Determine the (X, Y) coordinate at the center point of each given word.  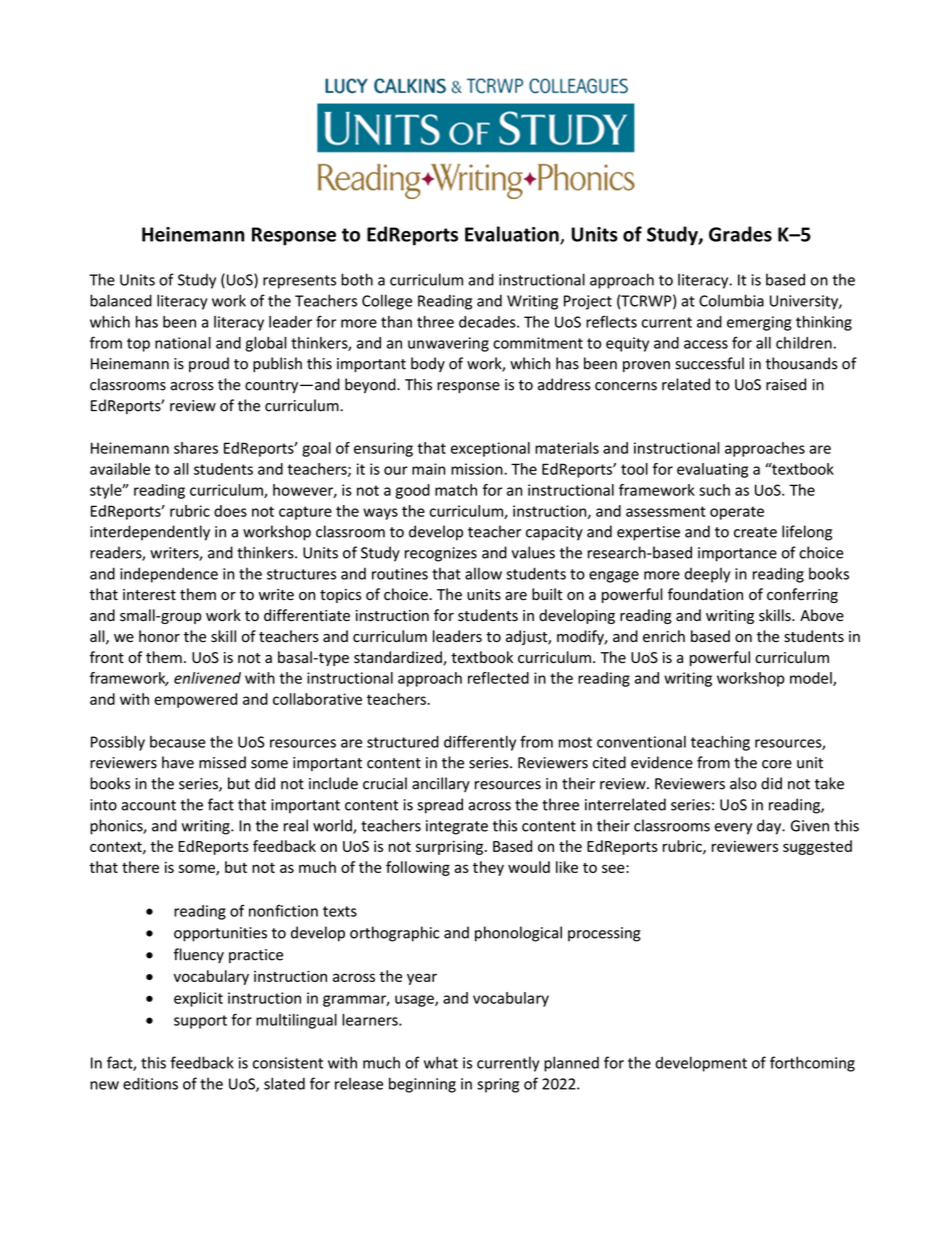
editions (150, 1083)
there (140, 867)
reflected (498, 678)
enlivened (207, 678)
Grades (740, 234)
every (733, 829)
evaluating (712, 470)
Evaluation (513, 235)
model (812, 679)
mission (478, 469)
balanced (121, 300)
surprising (451, 847)
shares (196, 448)
